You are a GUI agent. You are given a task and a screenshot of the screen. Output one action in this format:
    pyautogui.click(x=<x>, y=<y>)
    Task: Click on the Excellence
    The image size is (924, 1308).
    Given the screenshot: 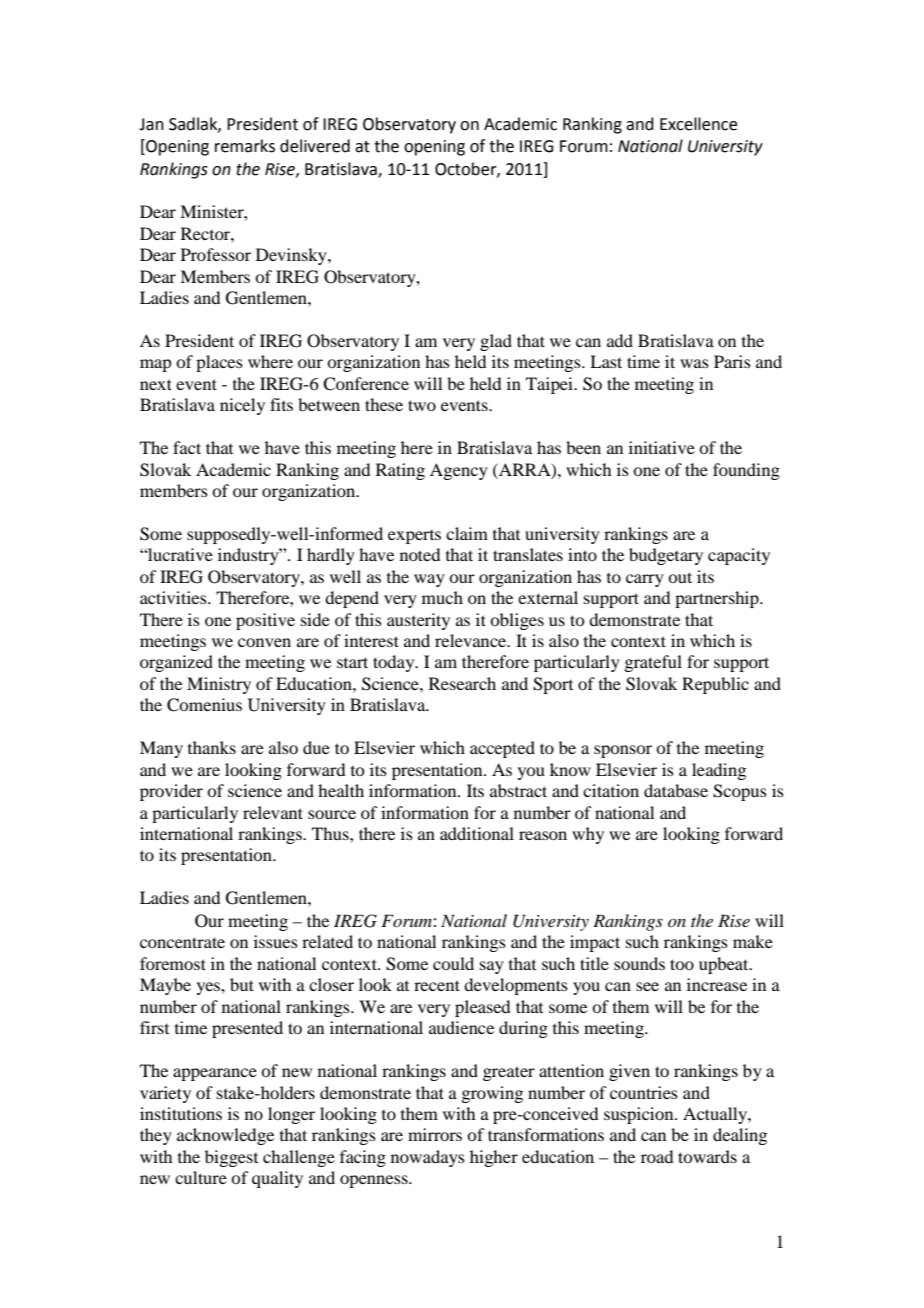 What is the action you would take?
    pyautogui.click(x=698, y=124)
